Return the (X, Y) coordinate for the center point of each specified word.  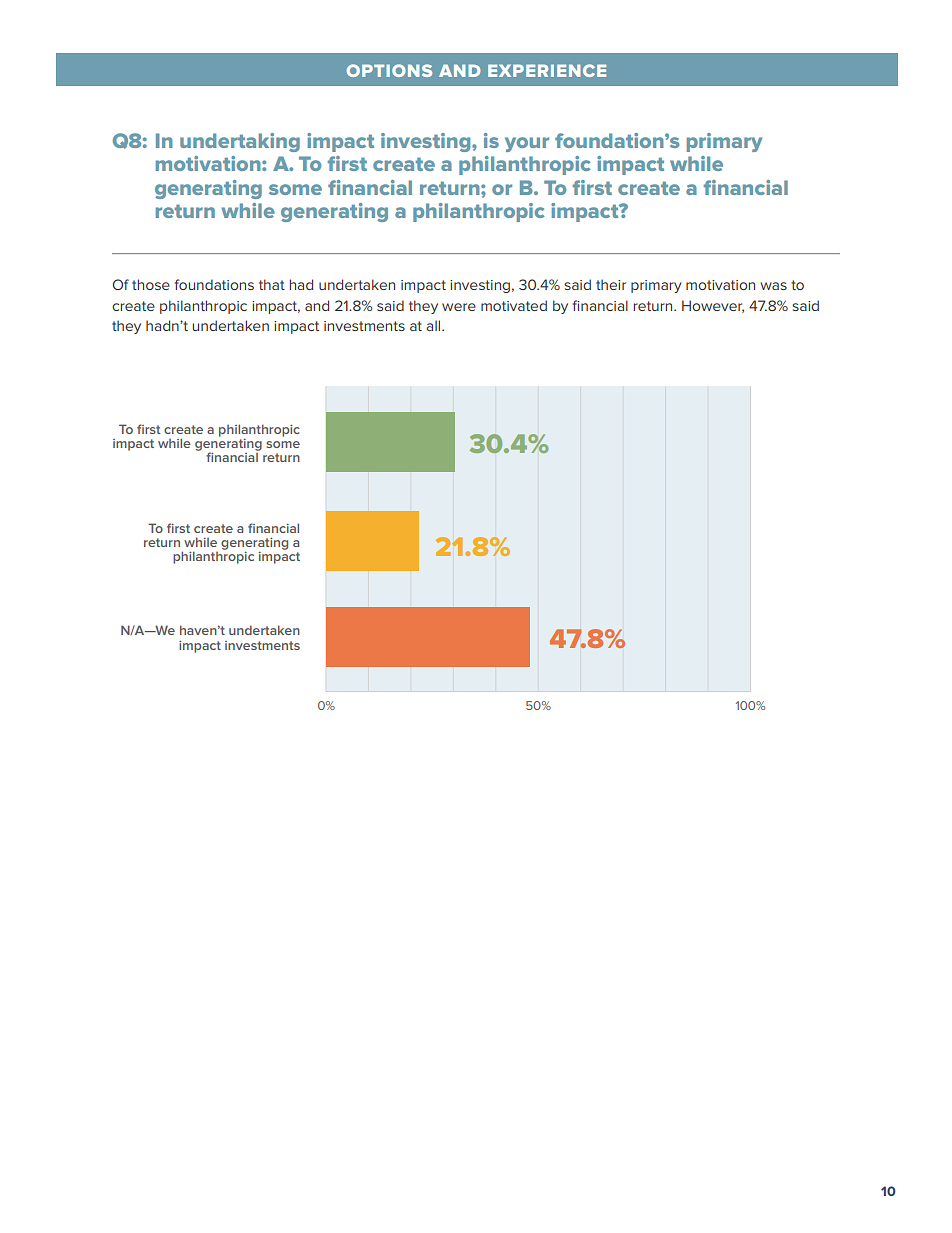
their (611, 284)
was (774, 286)
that (272, 284)
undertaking (240, 142)
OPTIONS (389, 70)
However (713, 306)
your (527, 144)
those (151, 284)
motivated (514, 305)
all (434, 325)
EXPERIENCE (547, 70)
